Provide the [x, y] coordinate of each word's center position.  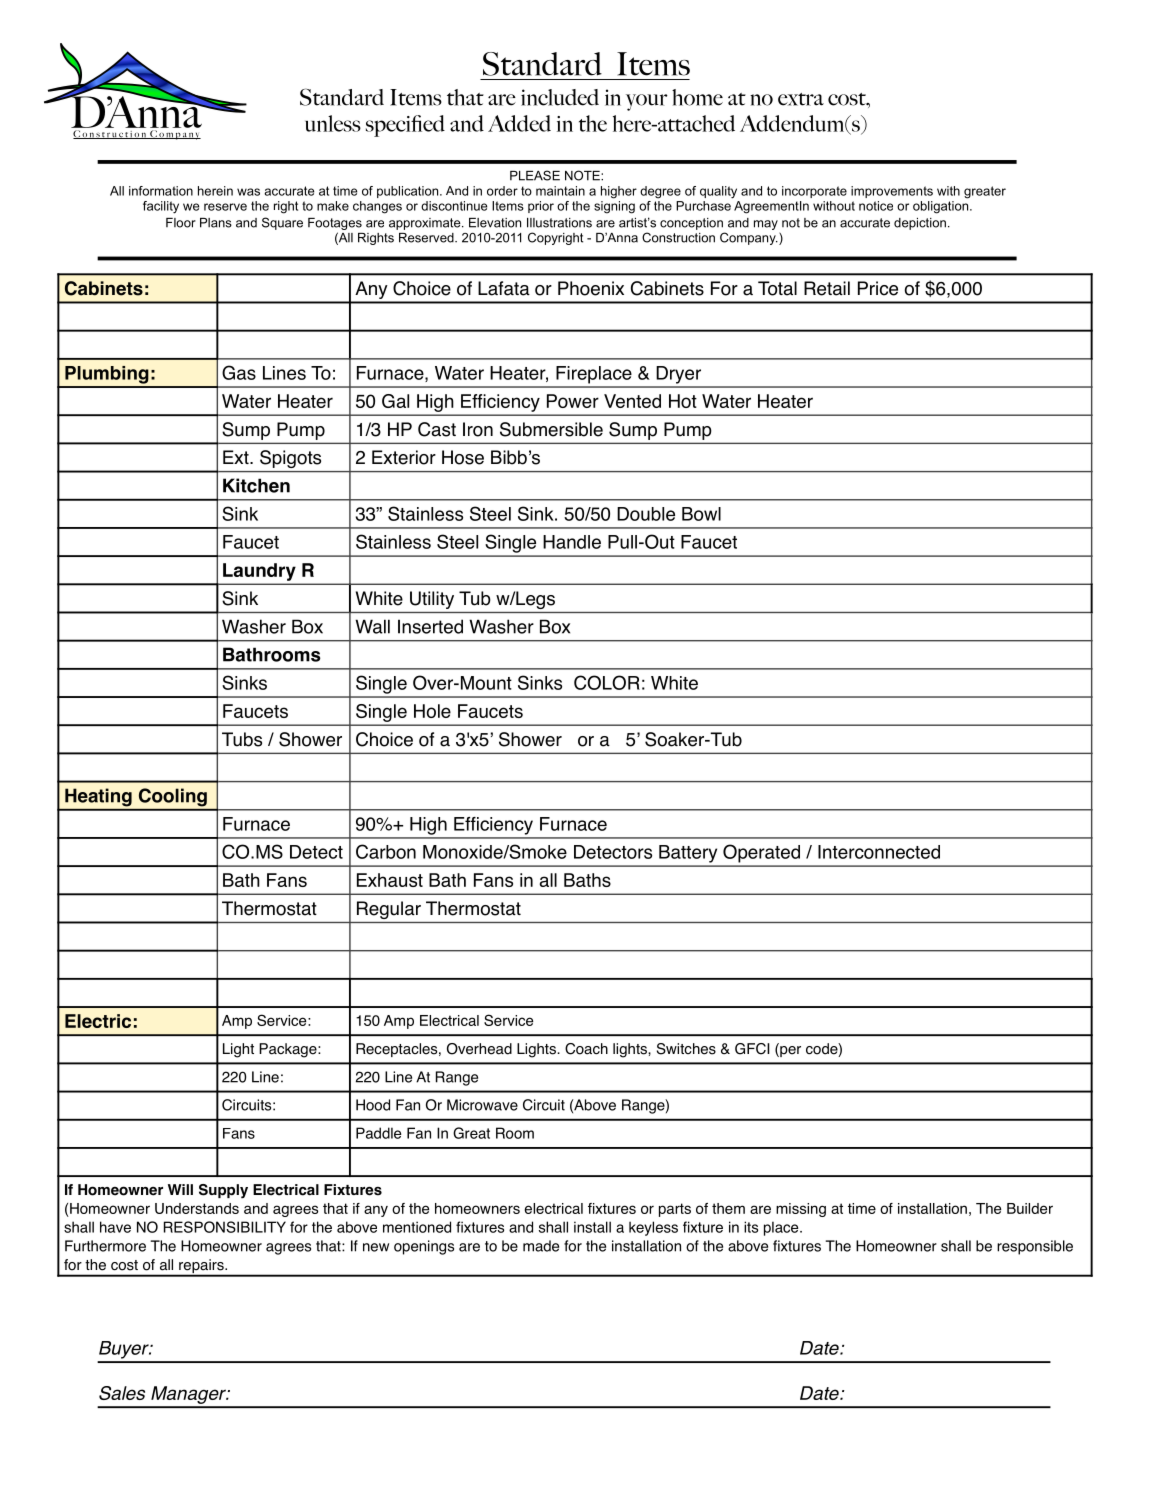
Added [519, 123]
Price [878, 288]
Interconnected [879, 852]
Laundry [259, 572]
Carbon [386, 851]
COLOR [607, 682]
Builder [1030, 1208]
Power [573, 401]
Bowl [701, 514]
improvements [892, 192]
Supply [223, 1191]
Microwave [482, 1105]
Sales [122, 1393]
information [161, 191]
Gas [239, 372]
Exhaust [390, 880]
